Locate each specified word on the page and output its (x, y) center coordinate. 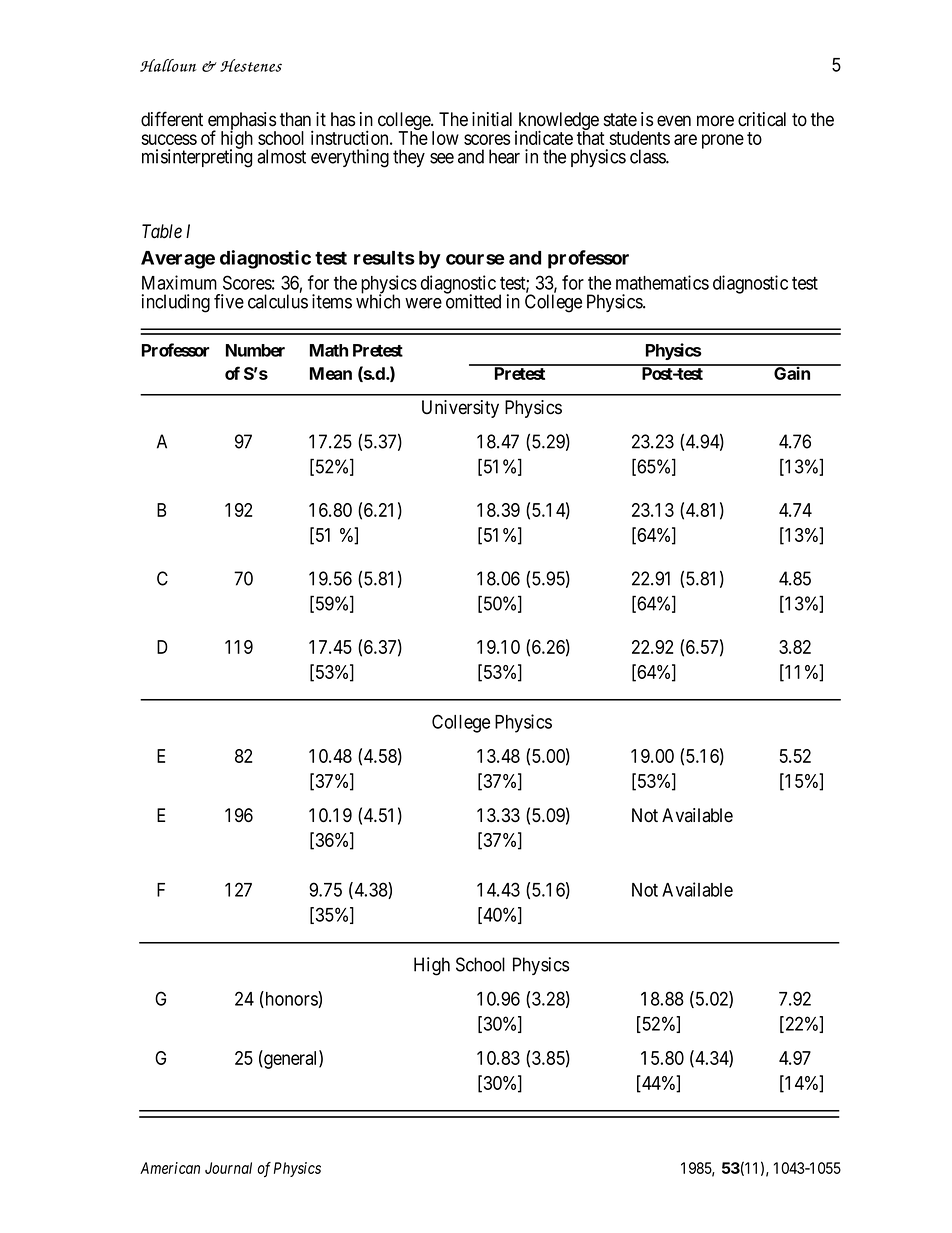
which (378, 301)
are (685, 139)
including (176, 303)
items (332, 301)
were (423, 303)
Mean (331, 373)
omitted (473, 301)
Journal (228, 1168)
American (170, 1168)
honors (291, 999)
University (460, 409)
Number (255, 350)
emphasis (242, 122)
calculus (278, 301)
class (648, 156)
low (445, 138)
